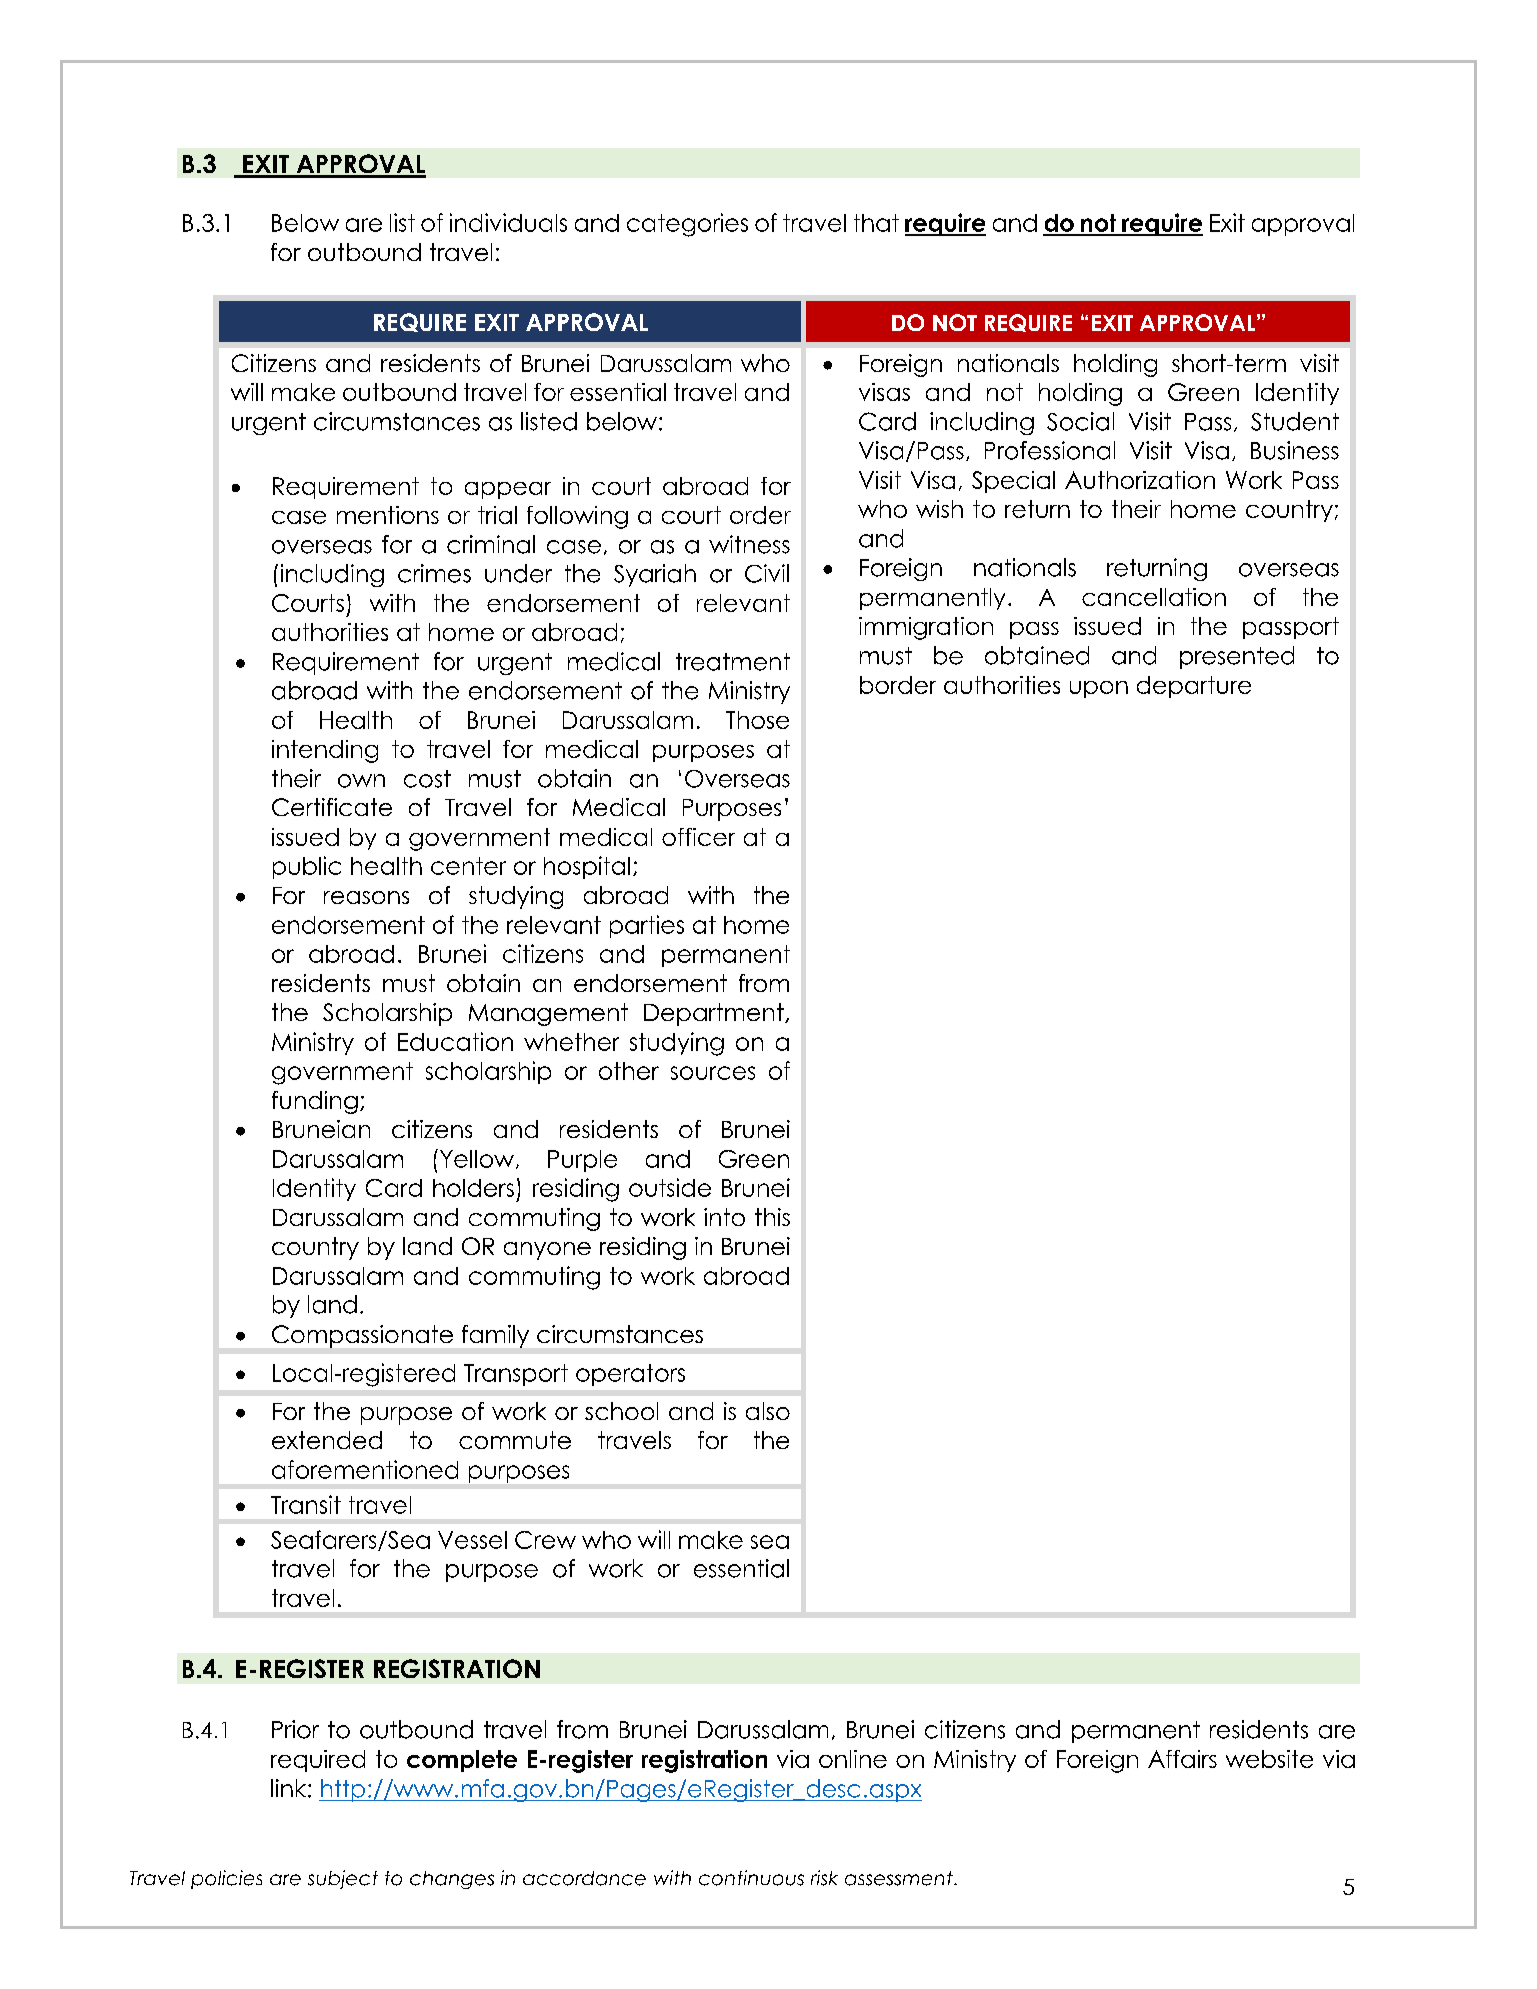 The height and width of the screenshot is (1989, 1537). I want to click on sources, so click(713, 1073).
